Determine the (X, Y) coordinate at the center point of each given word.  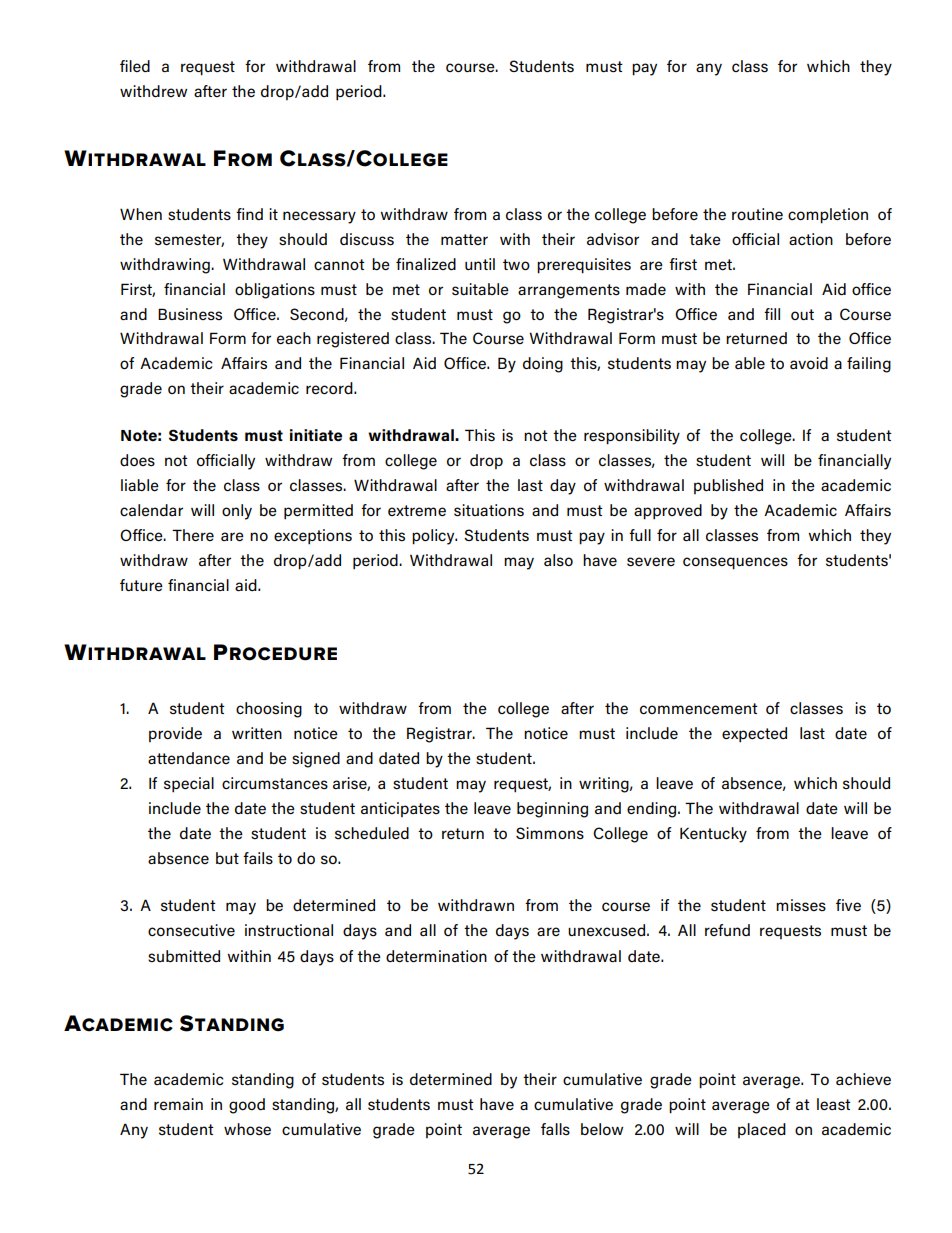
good (247, 1106)
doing (543, 365)
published (728, 486)
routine (757, 214)
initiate (316, 435)
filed (135, 66)
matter (464, 239)
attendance (189, 758)
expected (754, 735)
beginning (552, 810)
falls (555, 1129)
